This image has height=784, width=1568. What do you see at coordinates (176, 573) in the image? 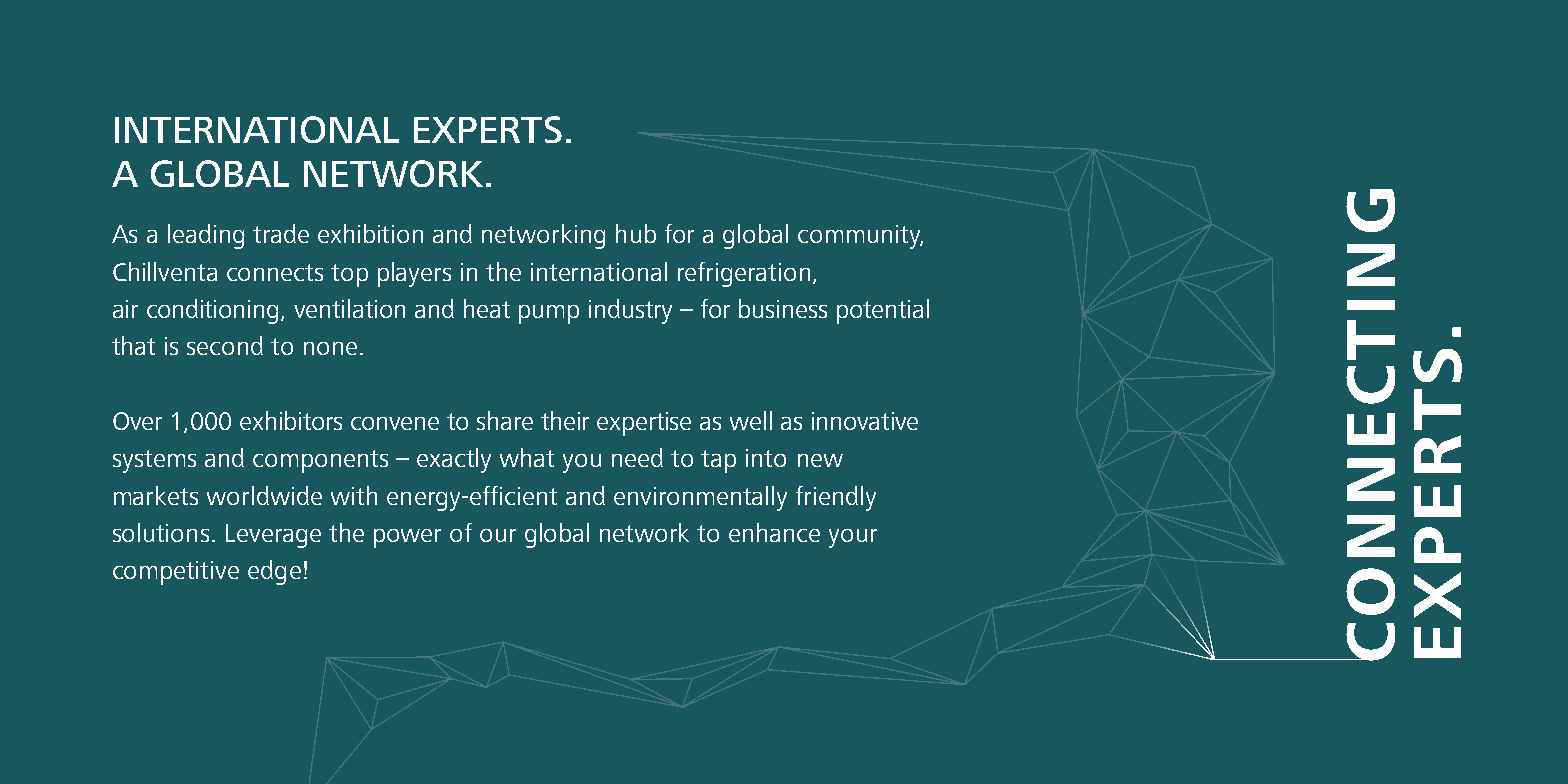
I see `competitive` at bounding box center [176, 573].
